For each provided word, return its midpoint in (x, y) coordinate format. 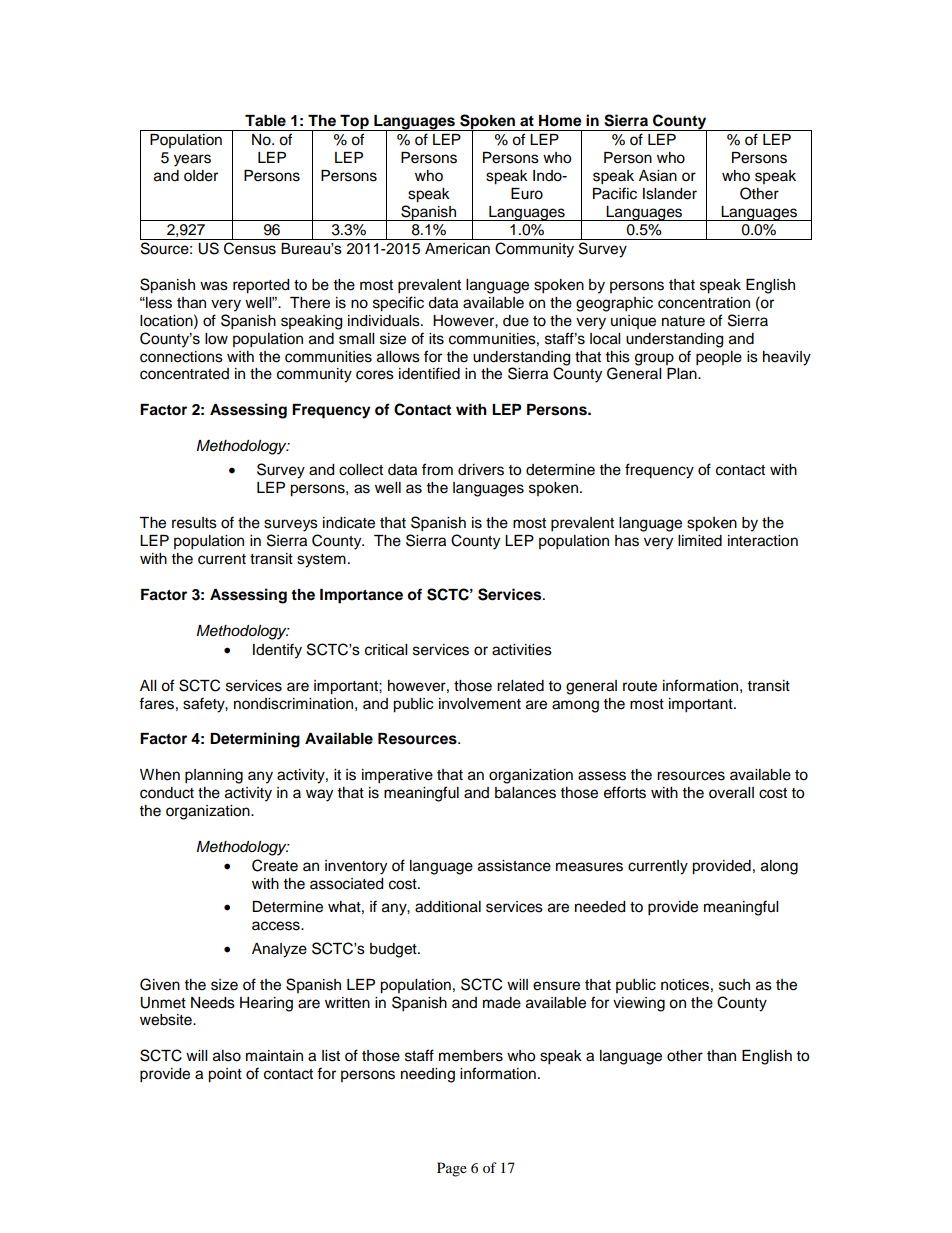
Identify (277, 651)
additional (448, 907)
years (192, 160)
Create (275, 865)
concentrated (184, 374)
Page (452, 1169)
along (779, 867)
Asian (658, 176)
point (225, 1075)
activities (522, 650)
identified (429, 373)
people (719, 358)
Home (560, 121)
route (640, 686)
